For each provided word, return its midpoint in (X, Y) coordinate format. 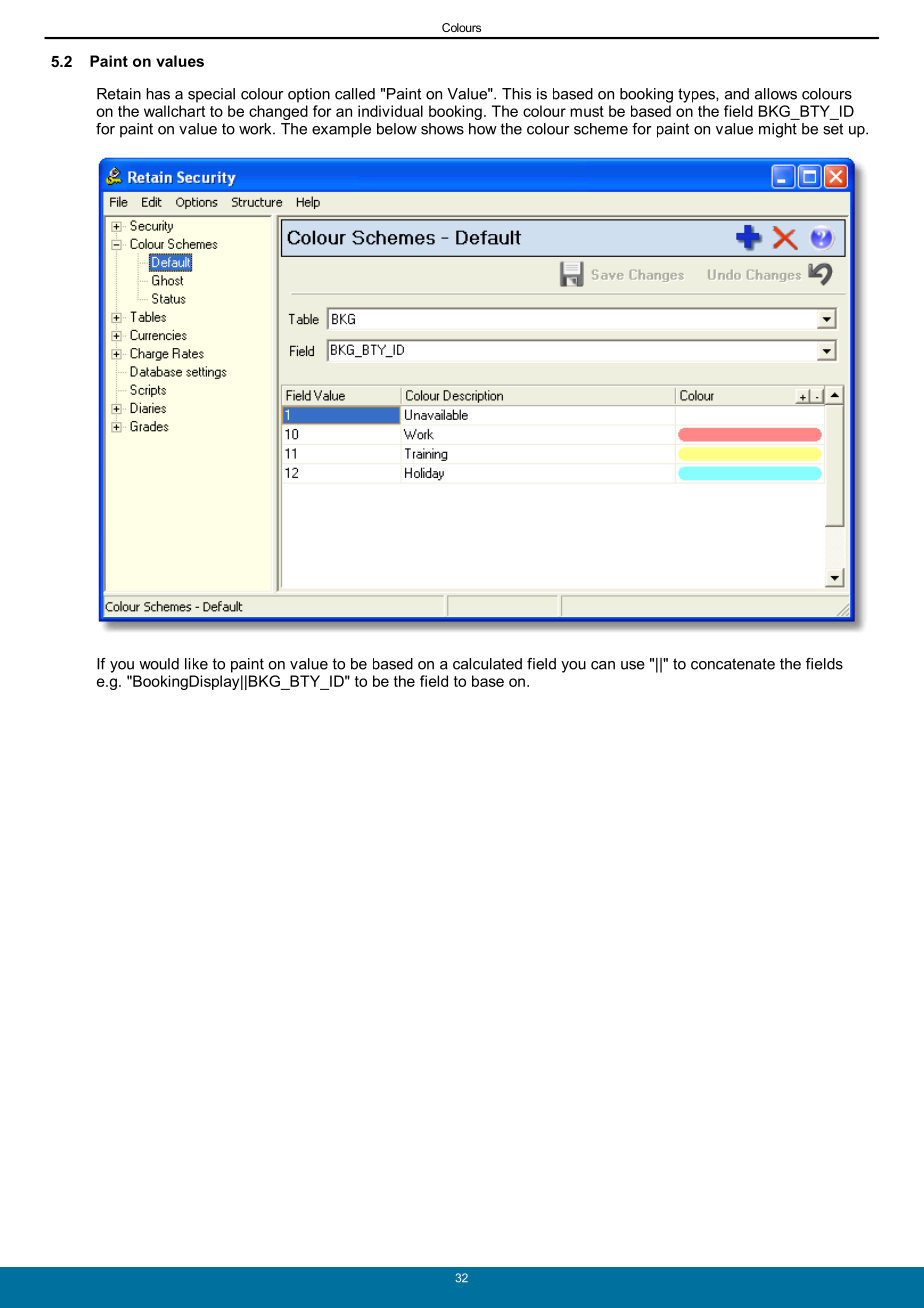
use (633, 665)
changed (278, 112)
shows (442, 129)
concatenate (733, 664)
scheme (601, 129)
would (159, 664)
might (778, 130)
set (833, 129)
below (397, 129)
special (211, 95)
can (603, 665)
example (341, 130)
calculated (487, 664)
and (737, 94)
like (196, 664)
